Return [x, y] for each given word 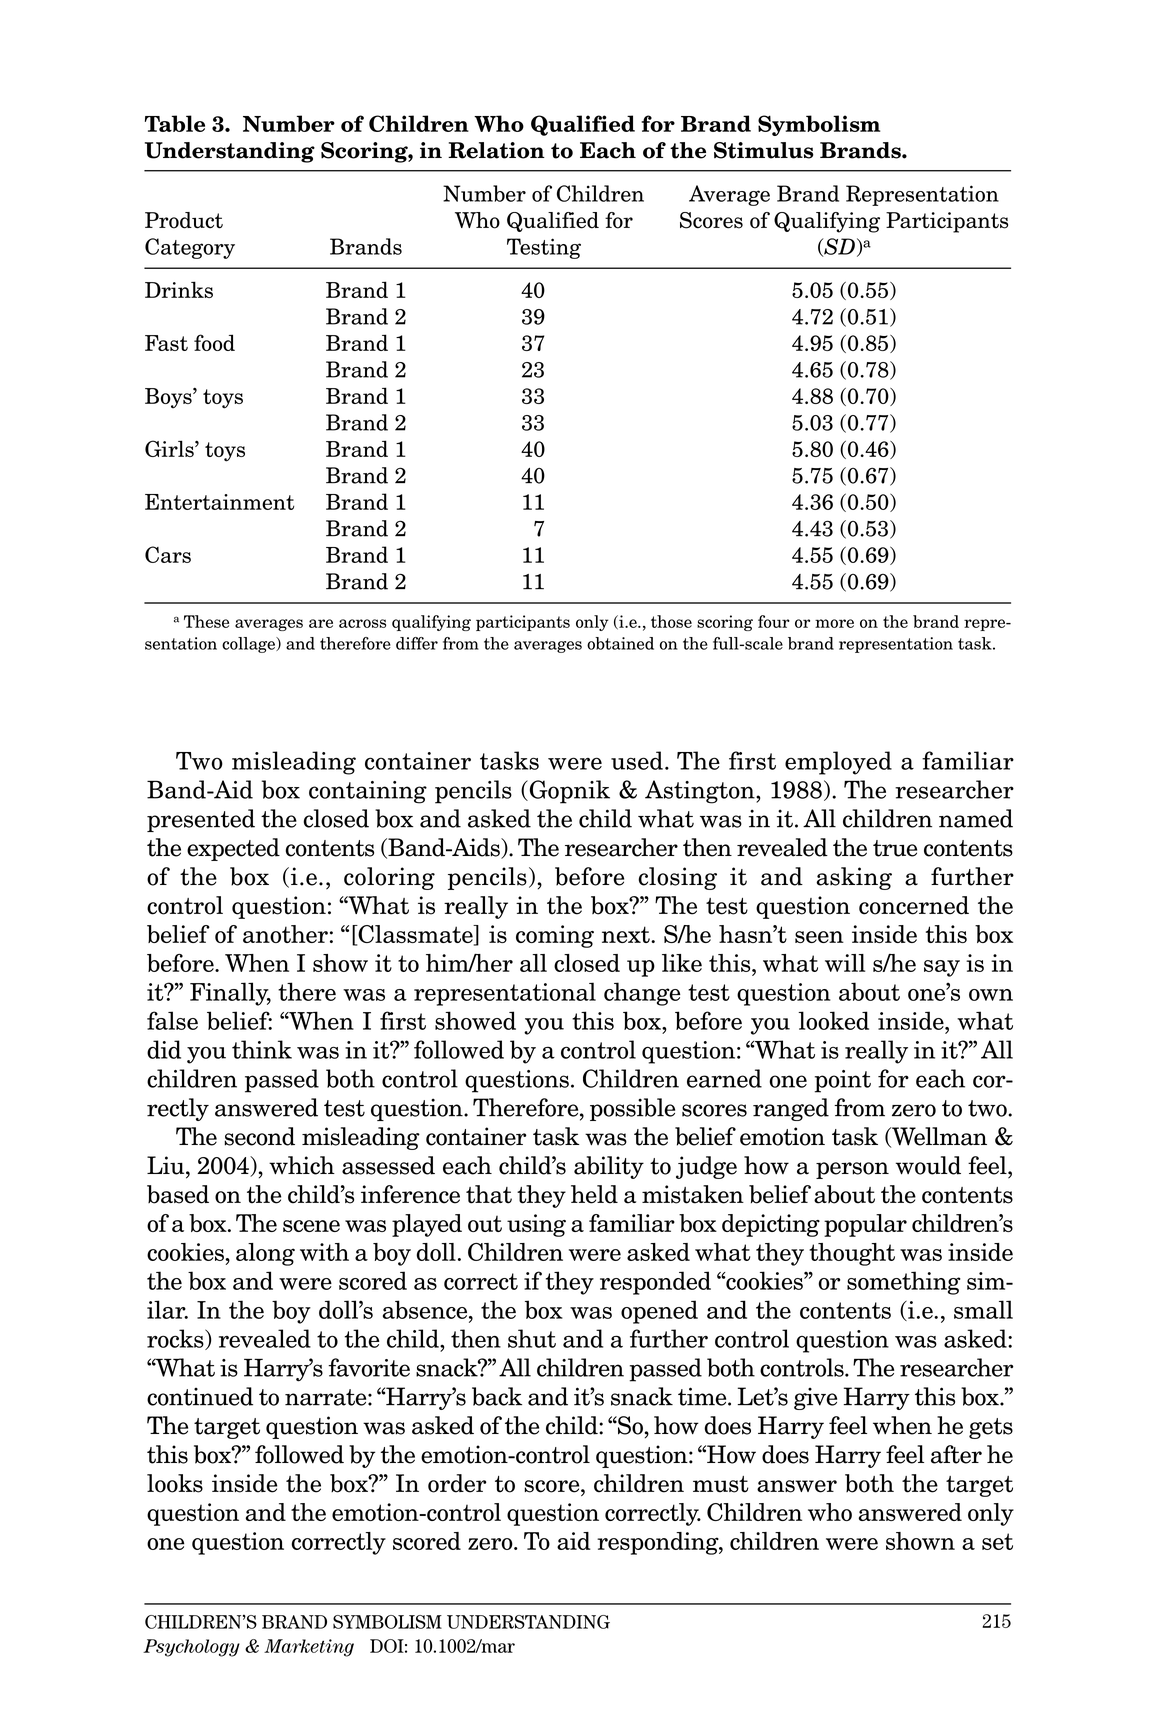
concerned [914, 905]
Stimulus [764, 150]
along [265, 1254]
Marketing [309, 1648]
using [536, 1225]
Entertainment [219, 502]
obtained [620, 643]
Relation [496, 150]
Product [184, 220]
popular [865, 1225]
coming [555, 936]
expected [233, 849]
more [834, 623]
